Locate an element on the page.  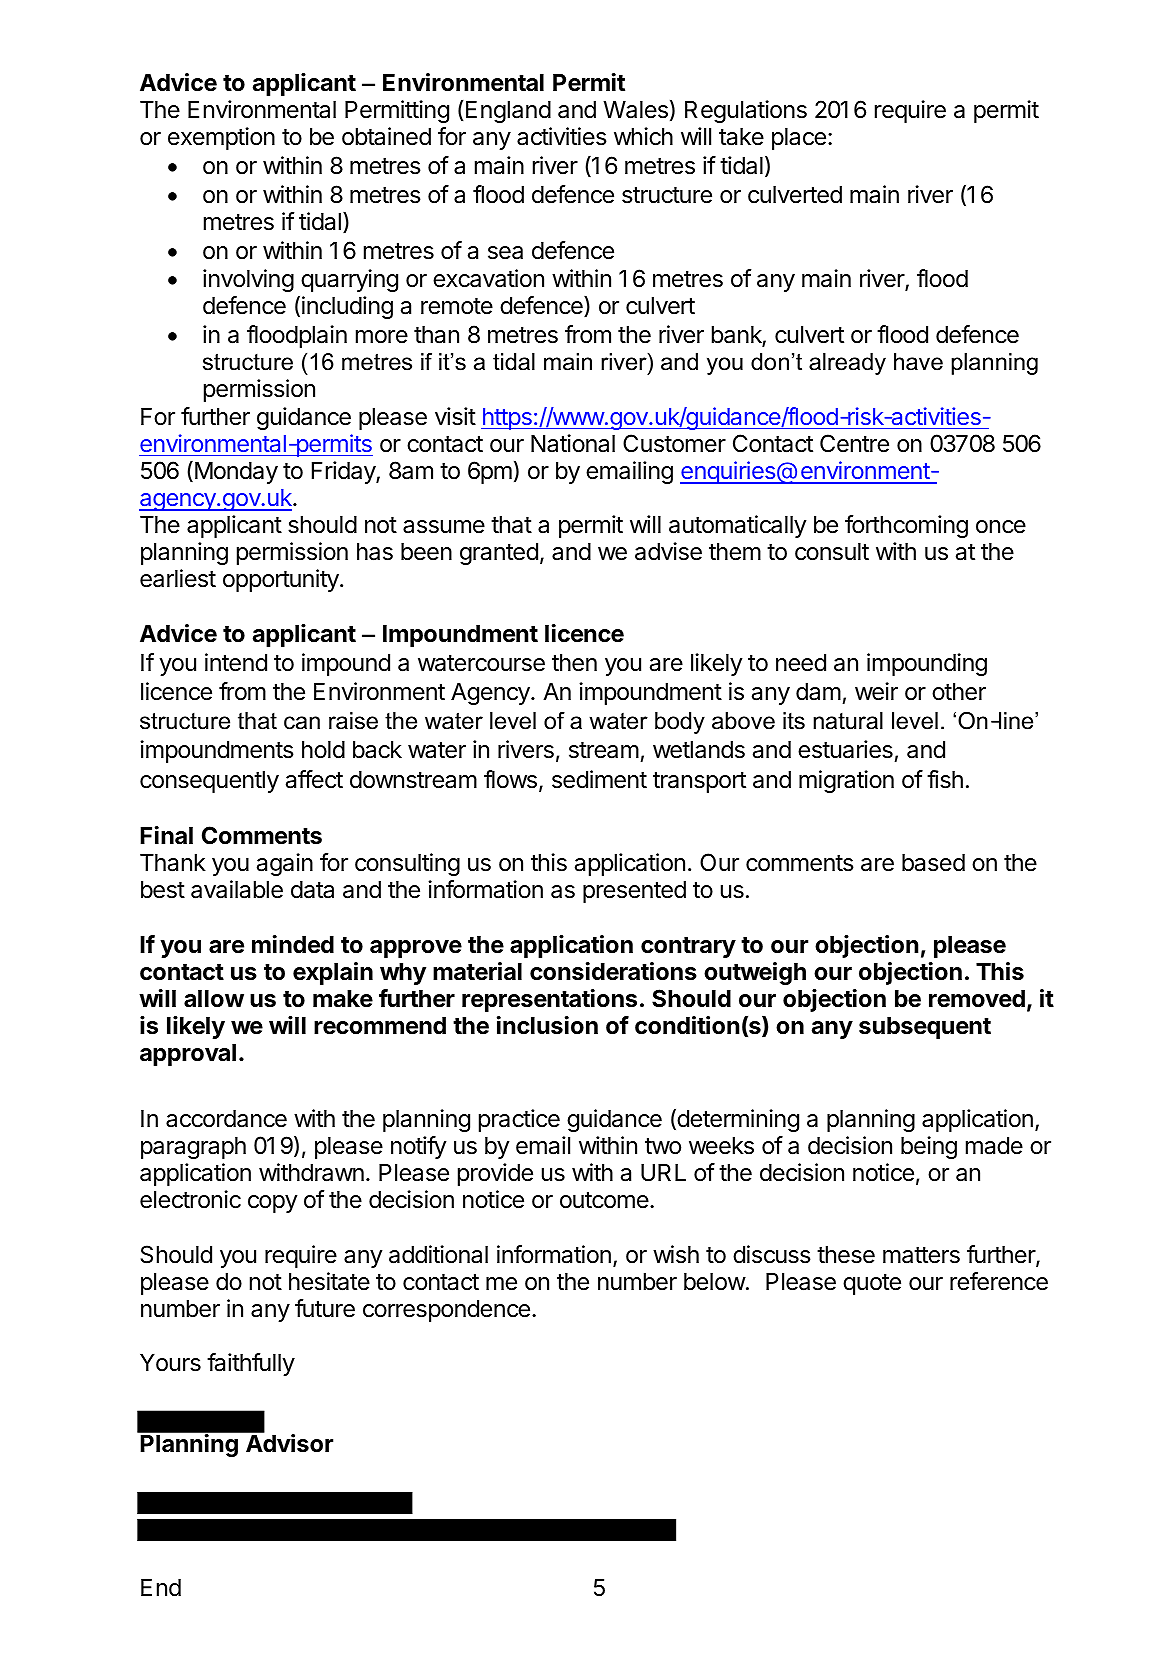
faithfully is located at coordinates (251, 1364).
